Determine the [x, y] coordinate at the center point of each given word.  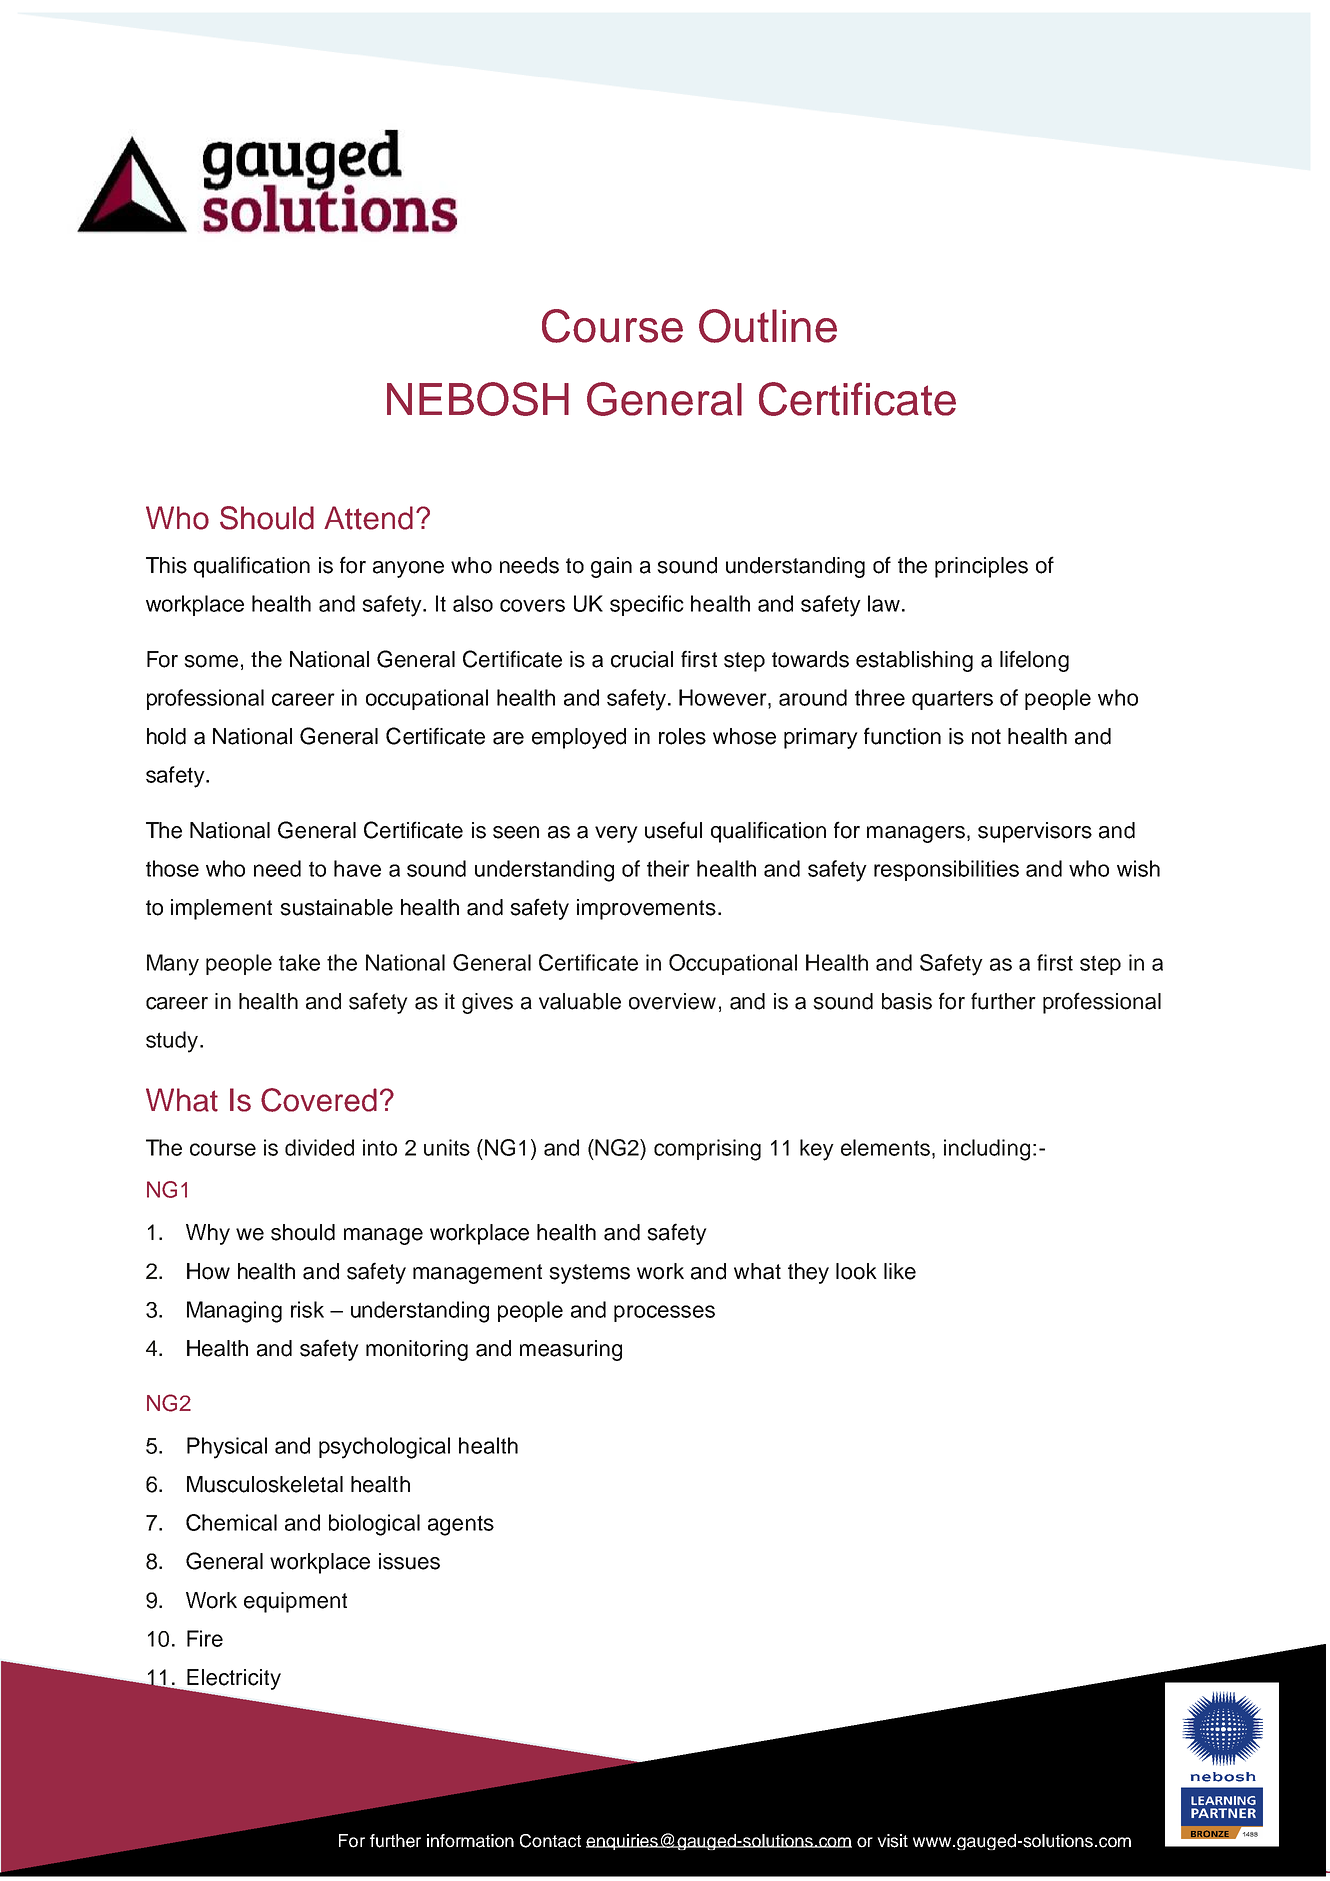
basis [907, 1001]
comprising [707, 1150]
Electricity [233, 1680]
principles [981, 567]
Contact [550, 1841]
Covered [319, 1100]
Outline [768, 326]
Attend [368, 518]
